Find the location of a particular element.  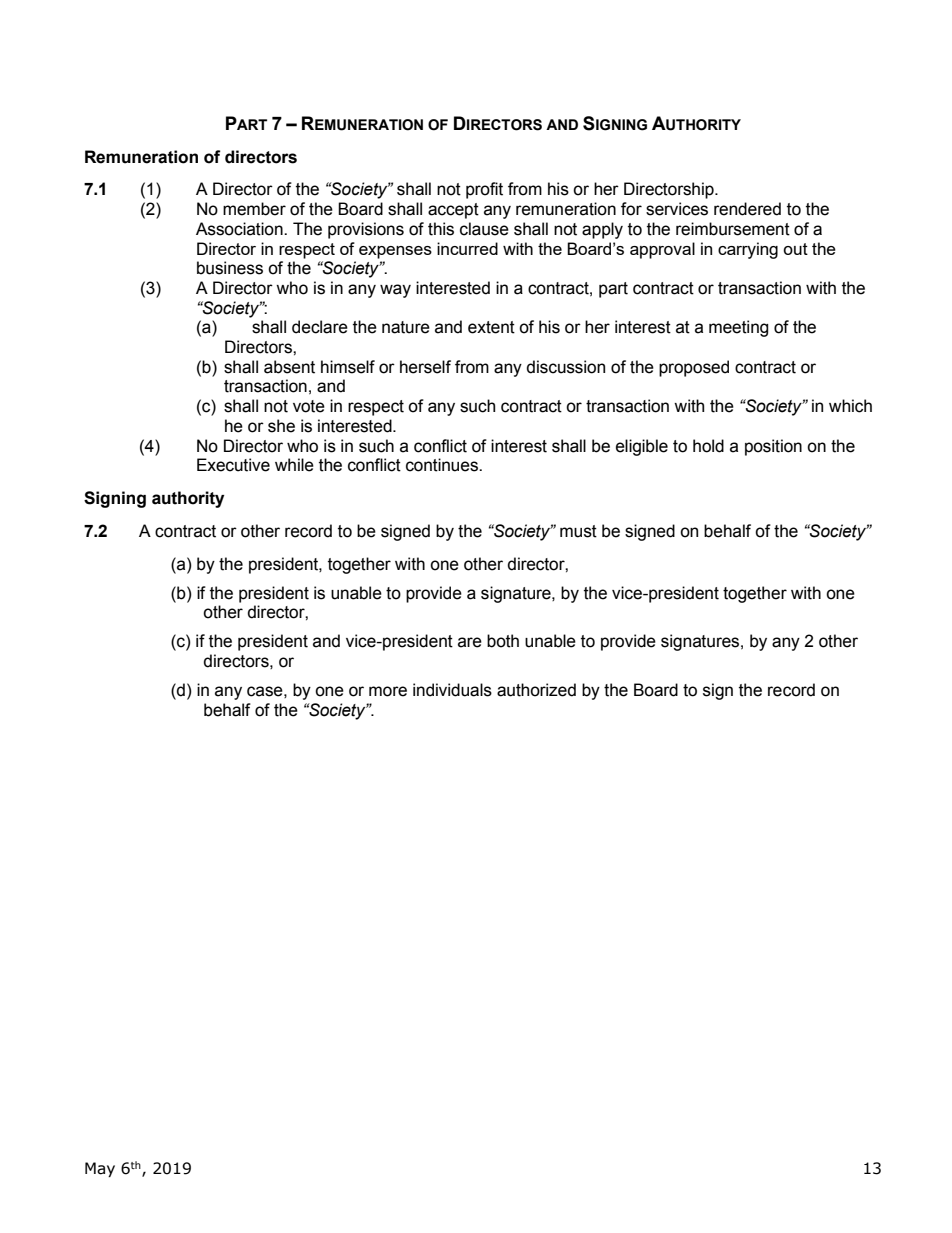

must is located at coordinates (578, 531).
